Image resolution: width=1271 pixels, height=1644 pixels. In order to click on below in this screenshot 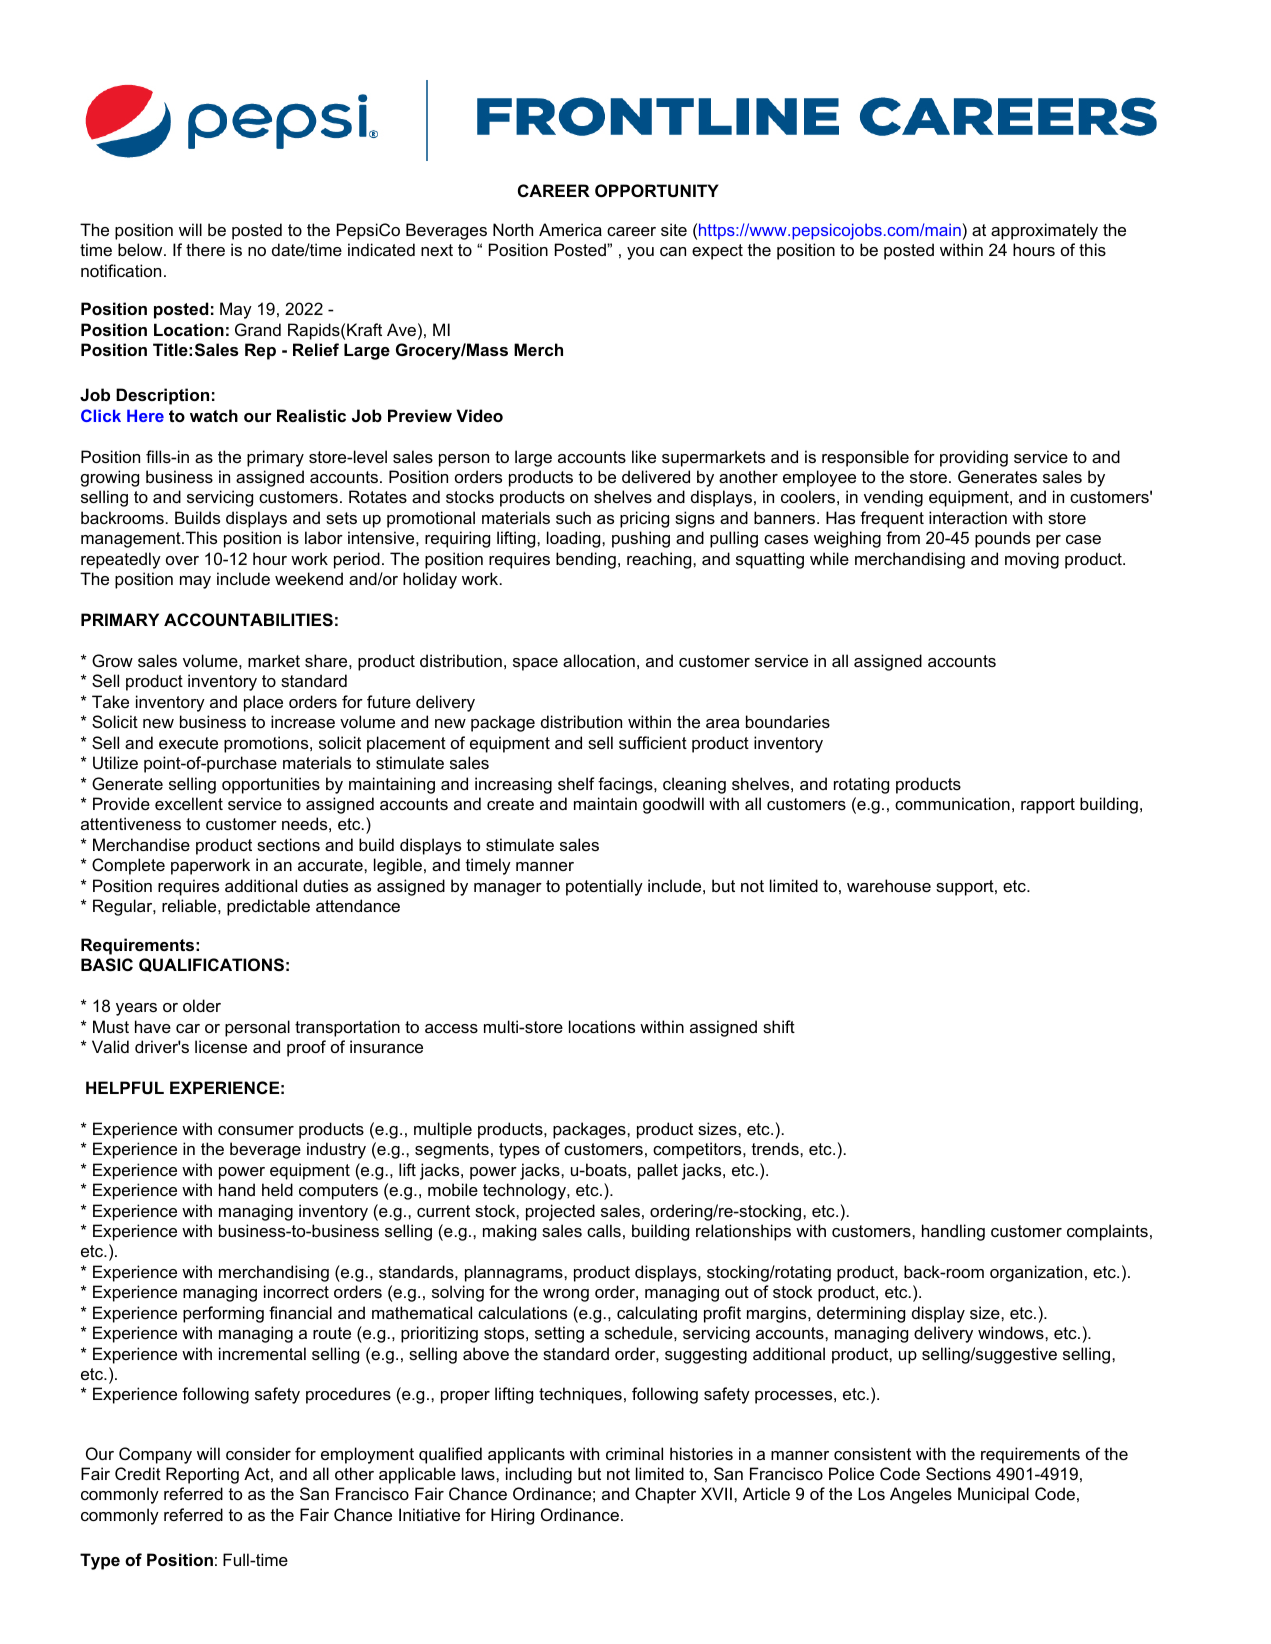, I will do `click(141, 249)`.
